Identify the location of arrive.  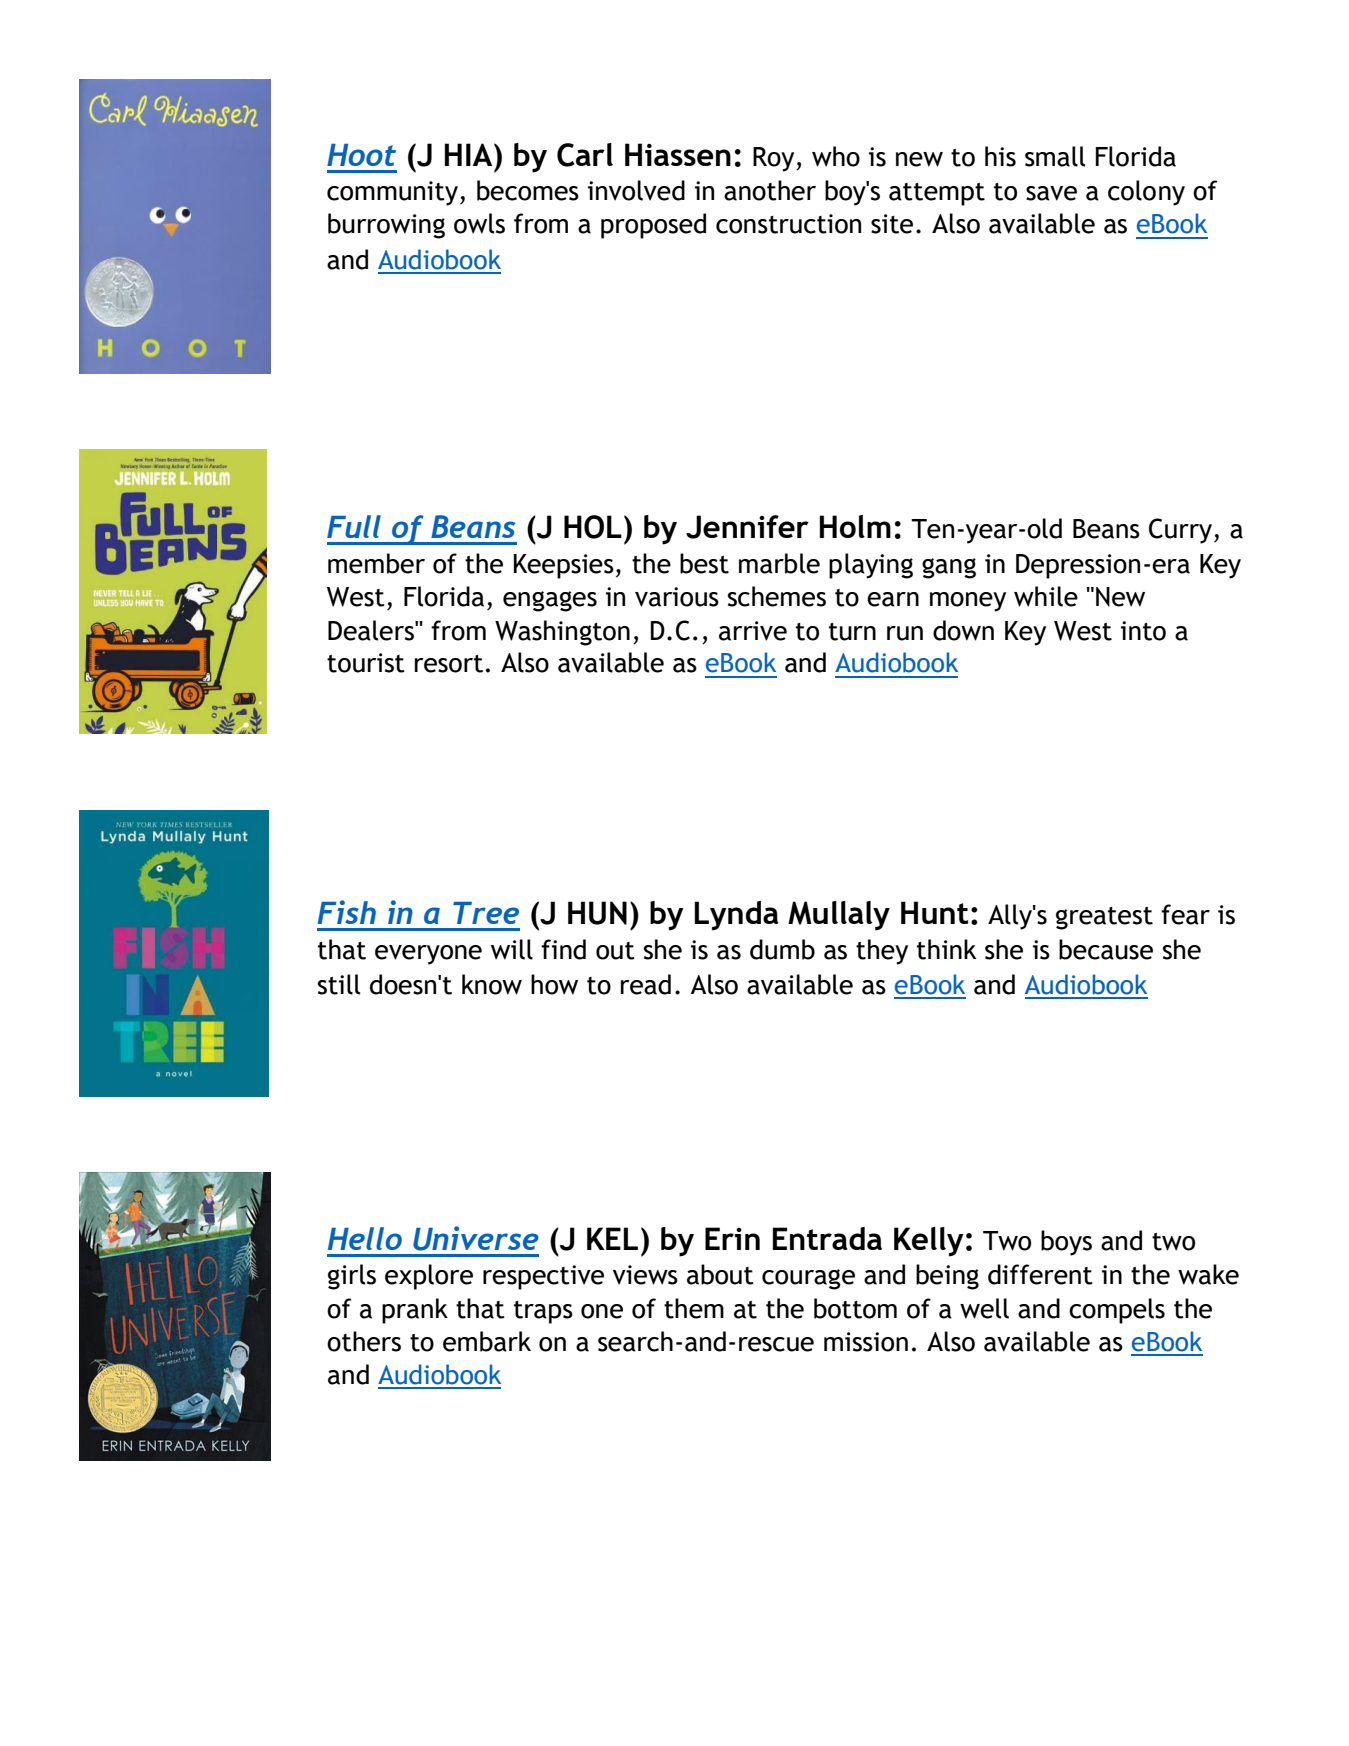
(753, 631).
